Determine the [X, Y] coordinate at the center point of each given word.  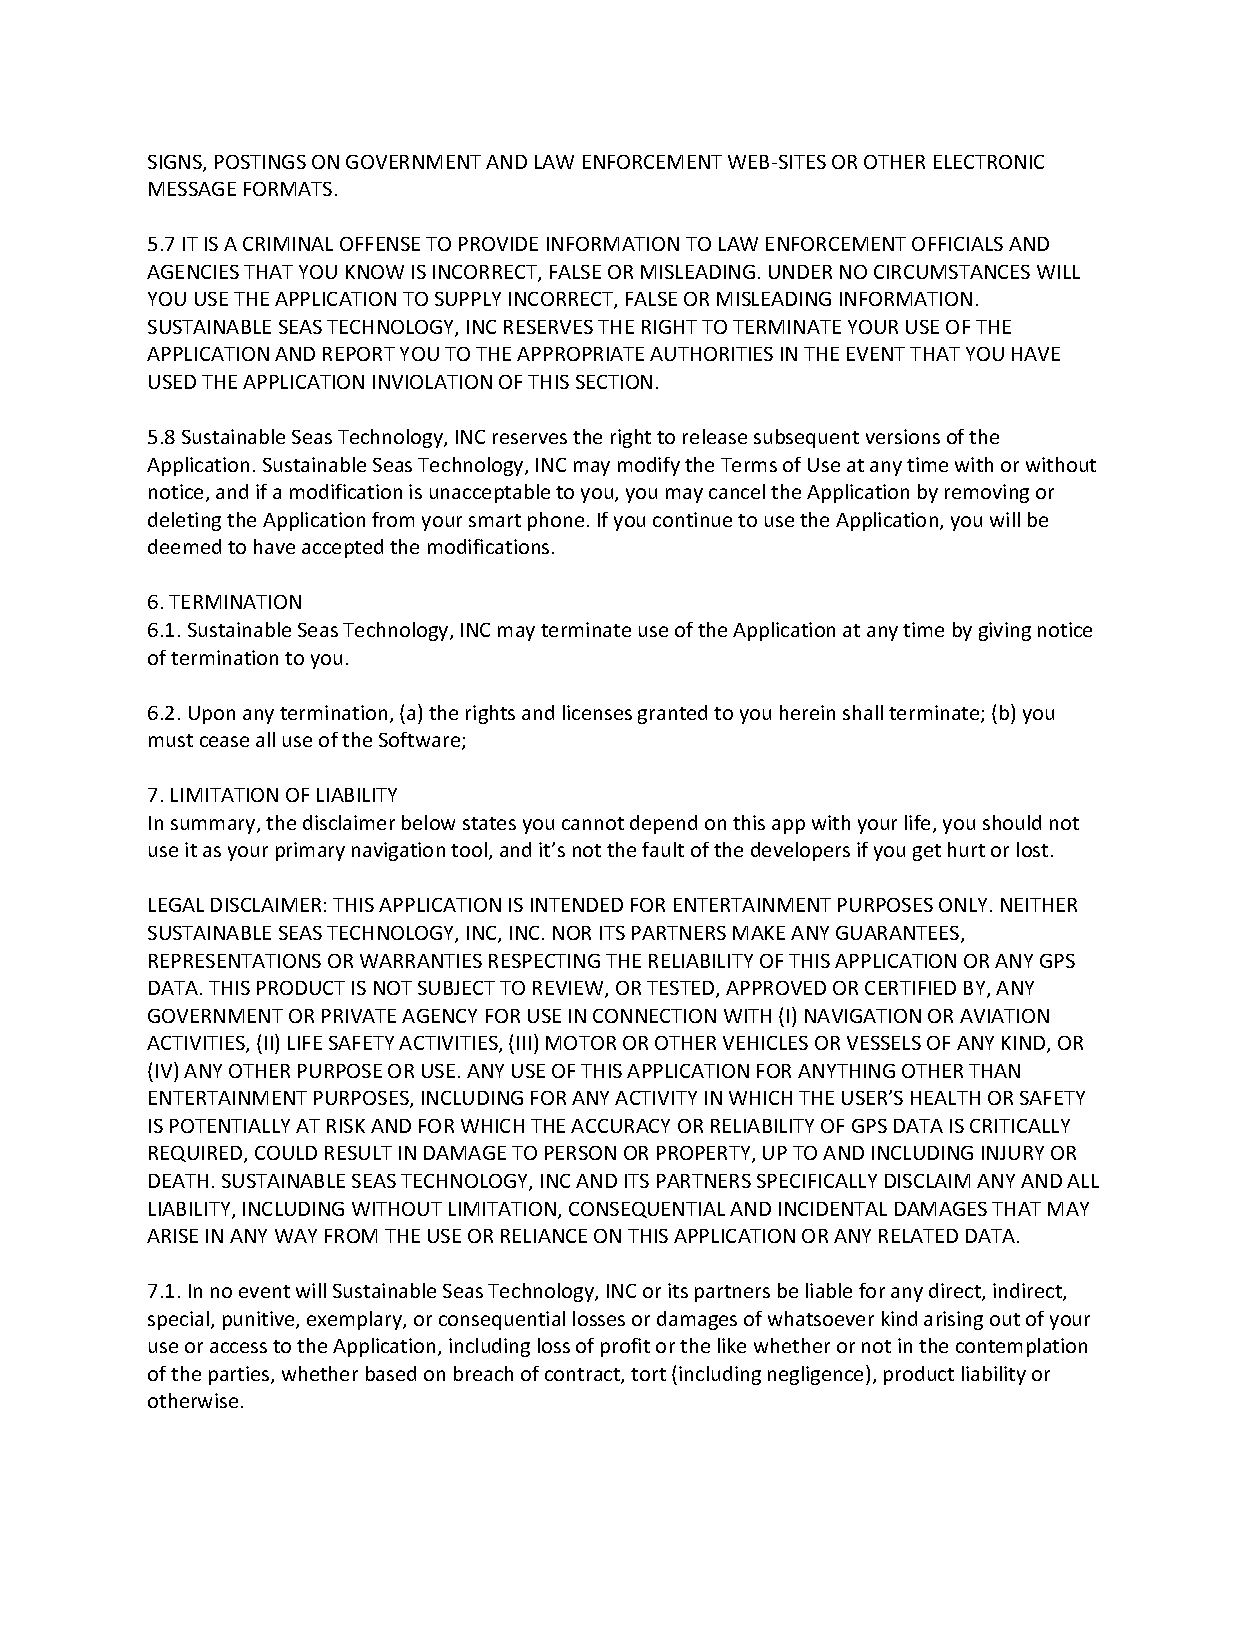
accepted [342, 548]
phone [556, 521]
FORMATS [288, 189]
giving [1005, 631]
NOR [572, 933]
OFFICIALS [957, 244]
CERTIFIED [910, 988]
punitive [260, 1320]
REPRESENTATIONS [235, 961]
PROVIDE [498, 244]
